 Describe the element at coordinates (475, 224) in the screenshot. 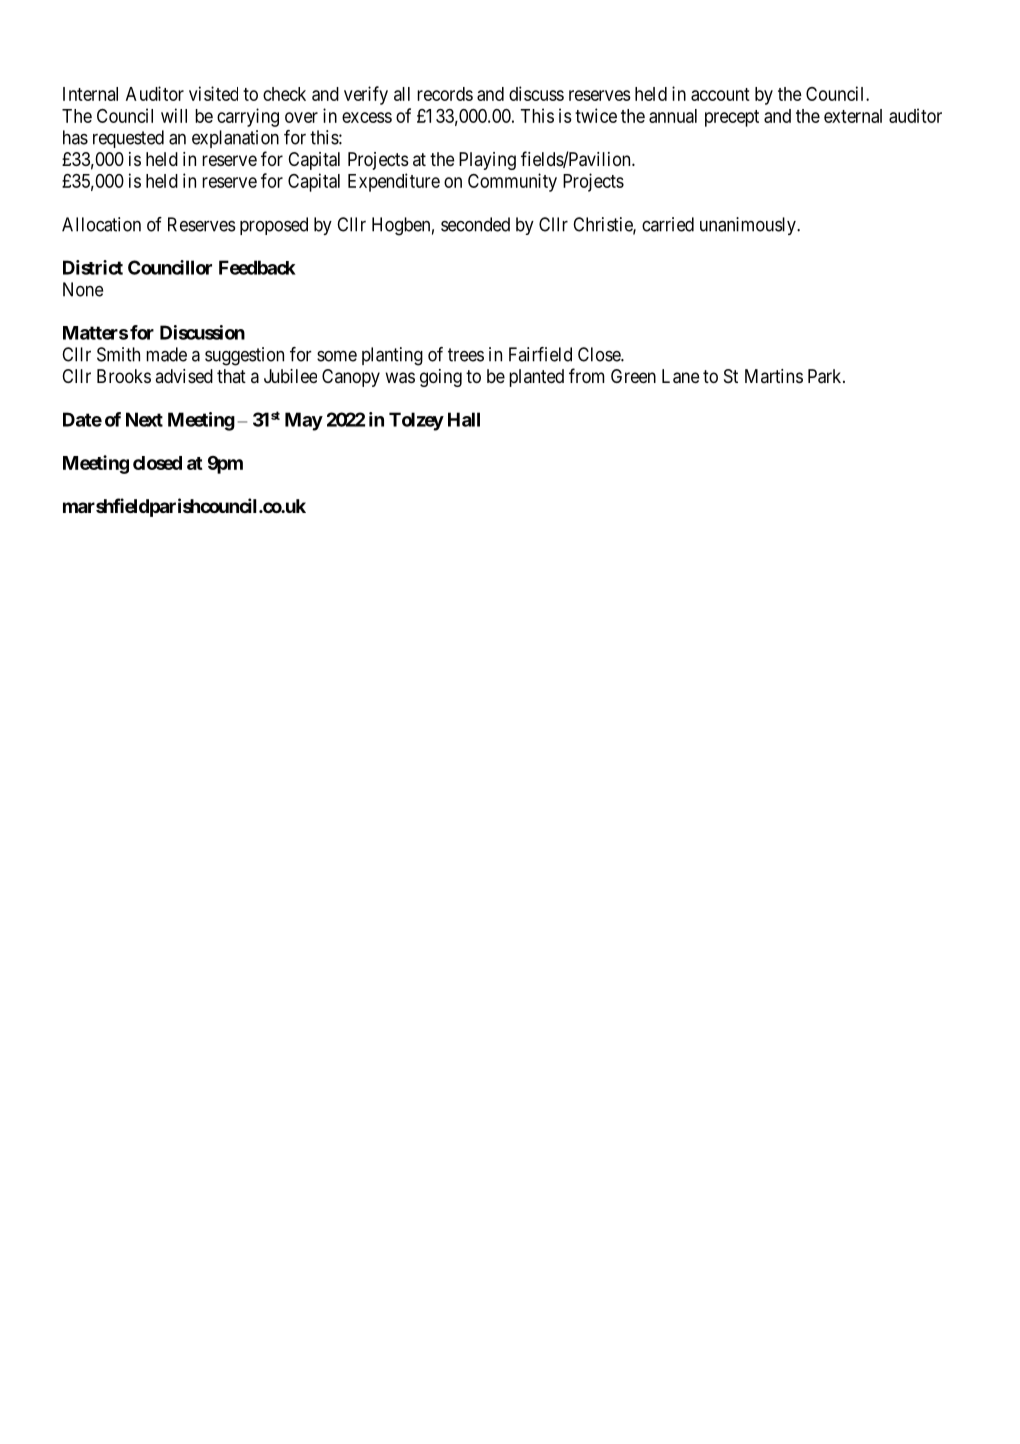

I see `seconded` at that location.
